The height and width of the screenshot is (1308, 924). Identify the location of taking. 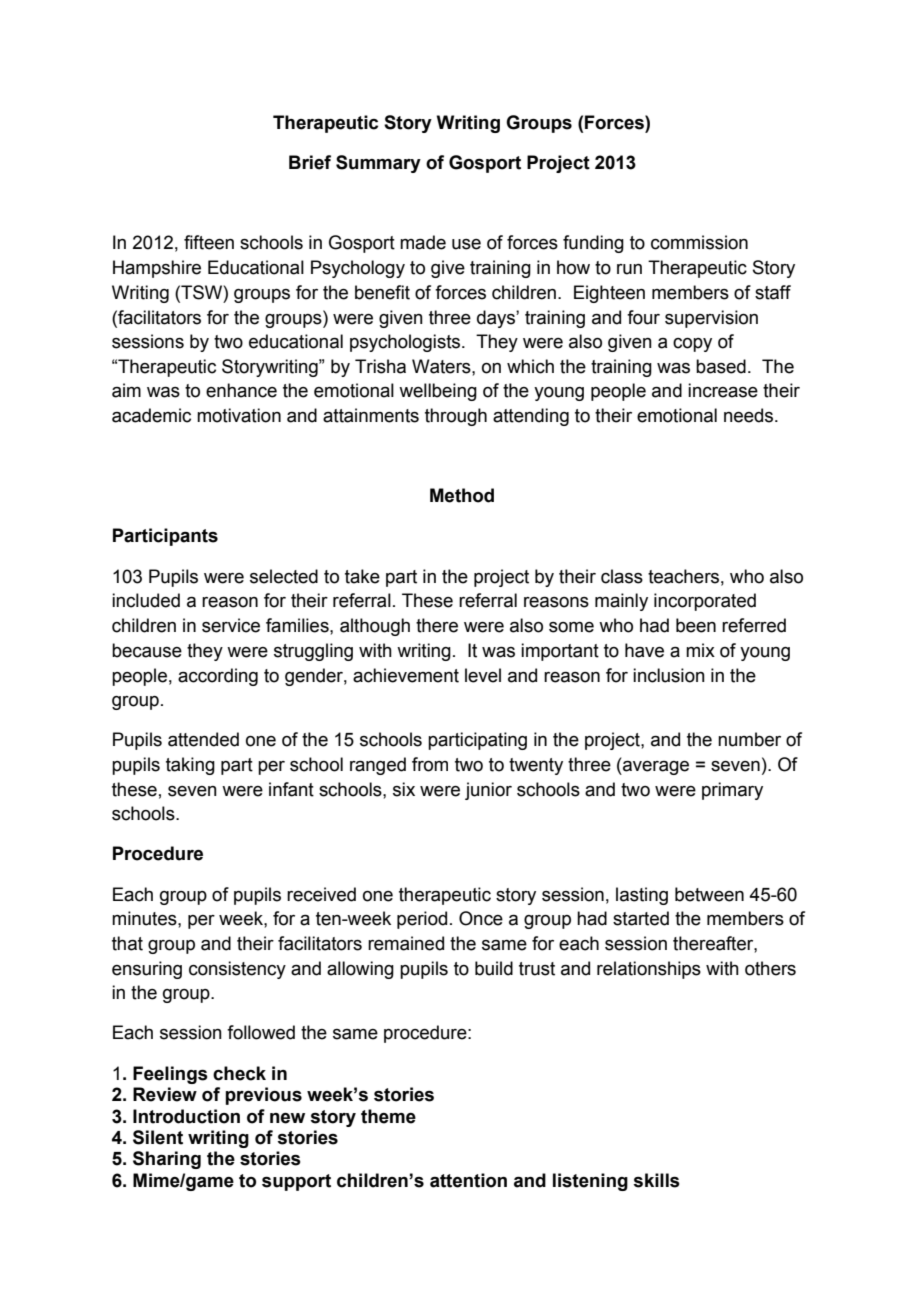
(190, 766).
